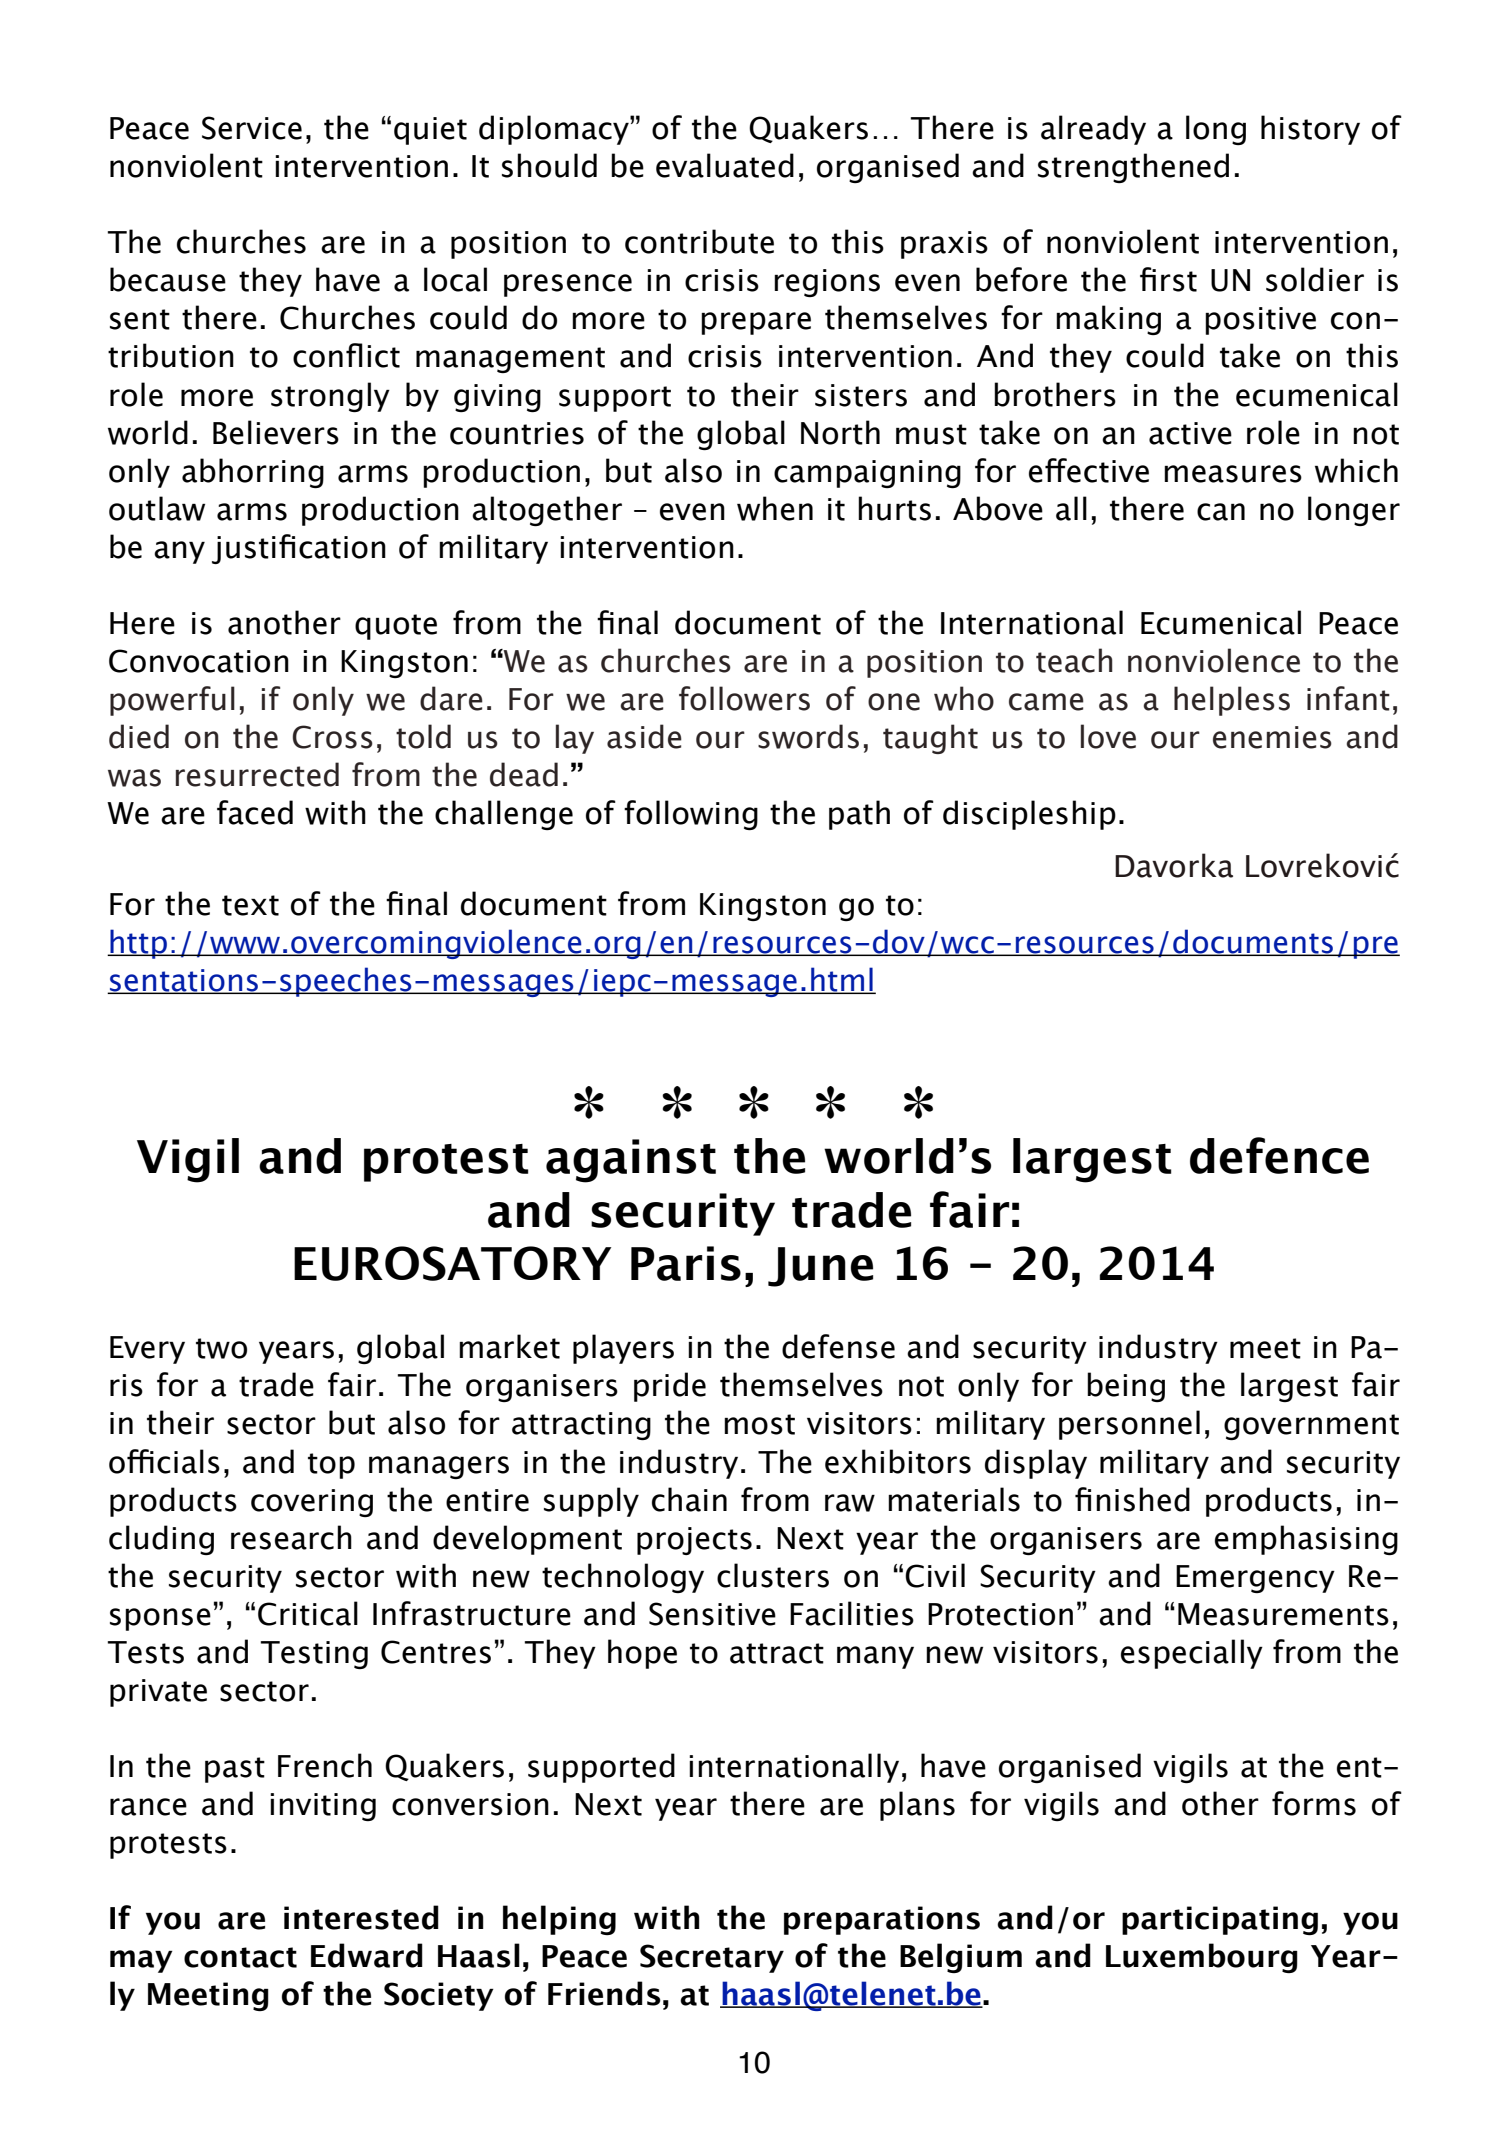 The height and width of the screenshot is (2134, 1508). I want to click on being, so click(1126, 1387).
